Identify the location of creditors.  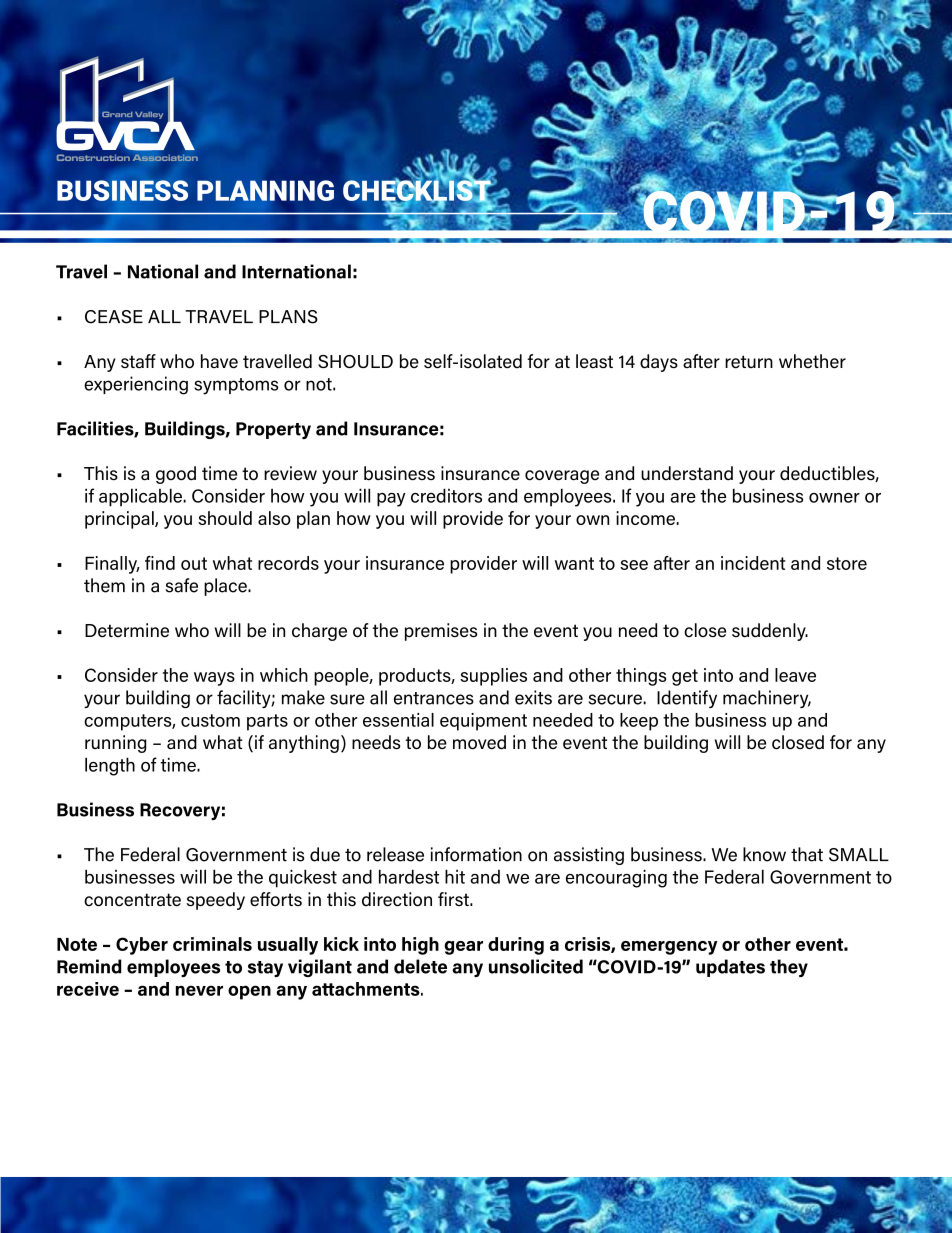
(446, 495).
